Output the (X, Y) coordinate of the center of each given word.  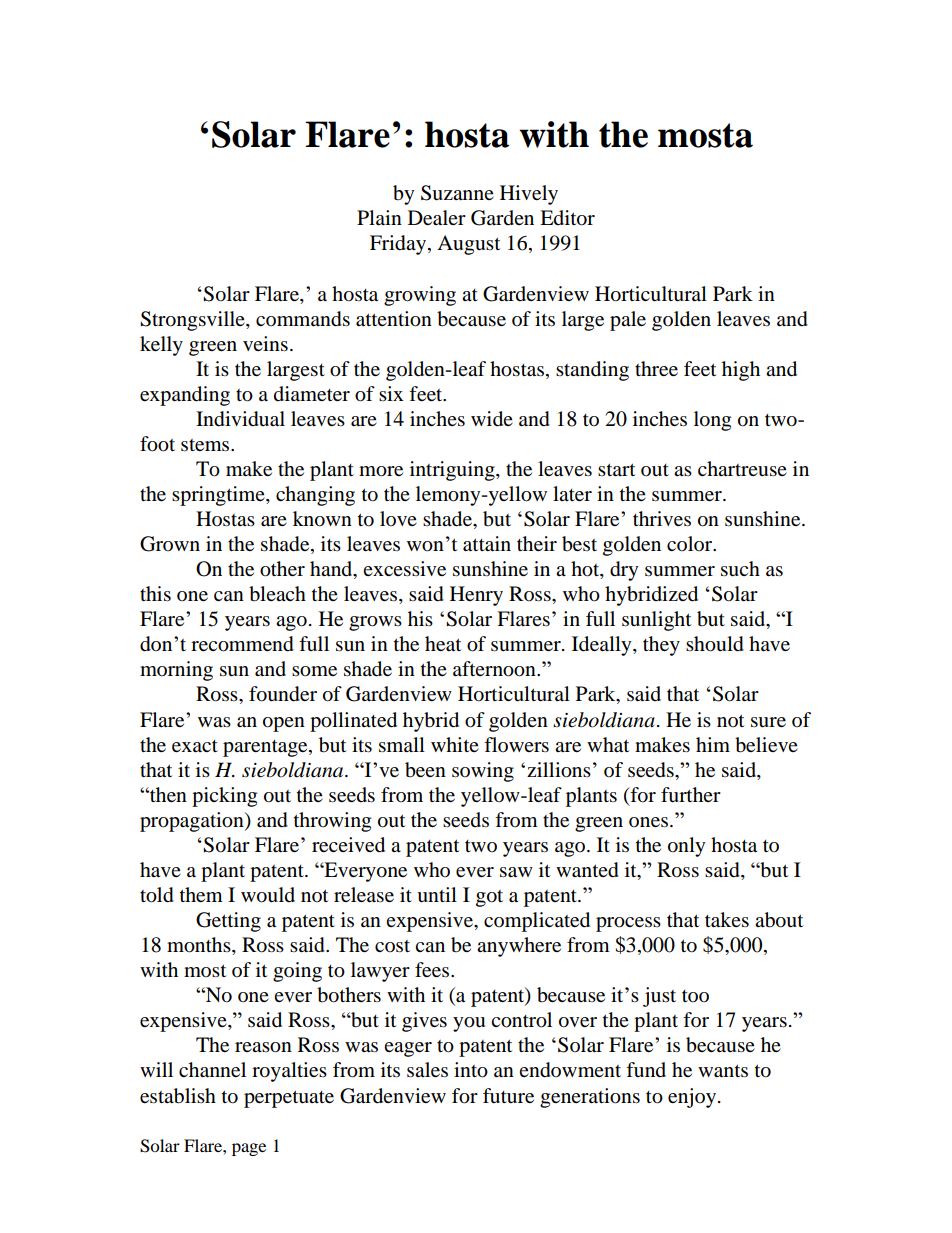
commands (303, 319)
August (468, 245)
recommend (242, 644)
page (249, 1149)
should (715, 644)
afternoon (495, 669)
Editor (567, 218)
